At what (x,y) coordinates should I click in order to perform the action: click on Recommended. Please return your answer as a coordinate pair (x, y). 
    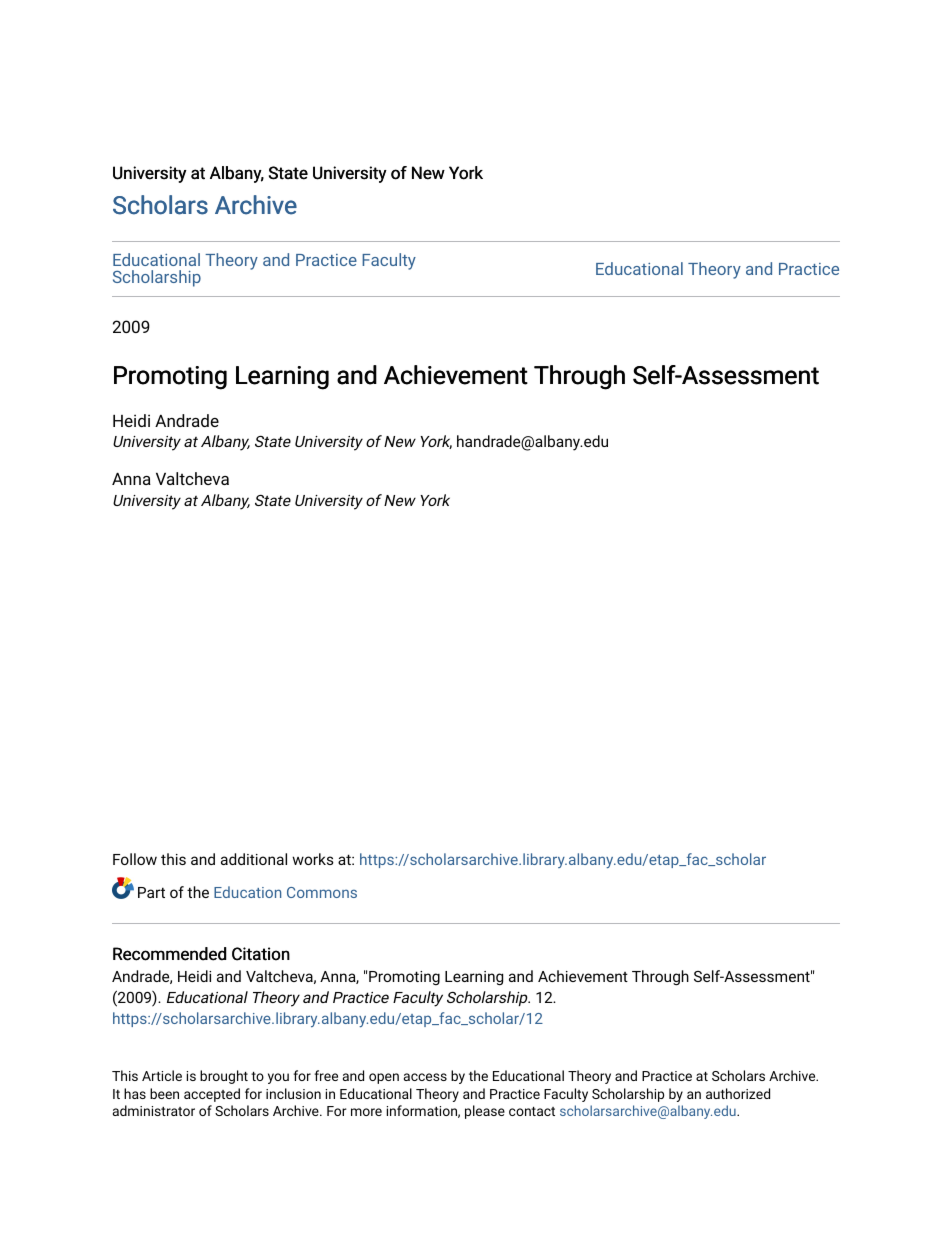
    Looking at the image, I should click on (169, 954).
